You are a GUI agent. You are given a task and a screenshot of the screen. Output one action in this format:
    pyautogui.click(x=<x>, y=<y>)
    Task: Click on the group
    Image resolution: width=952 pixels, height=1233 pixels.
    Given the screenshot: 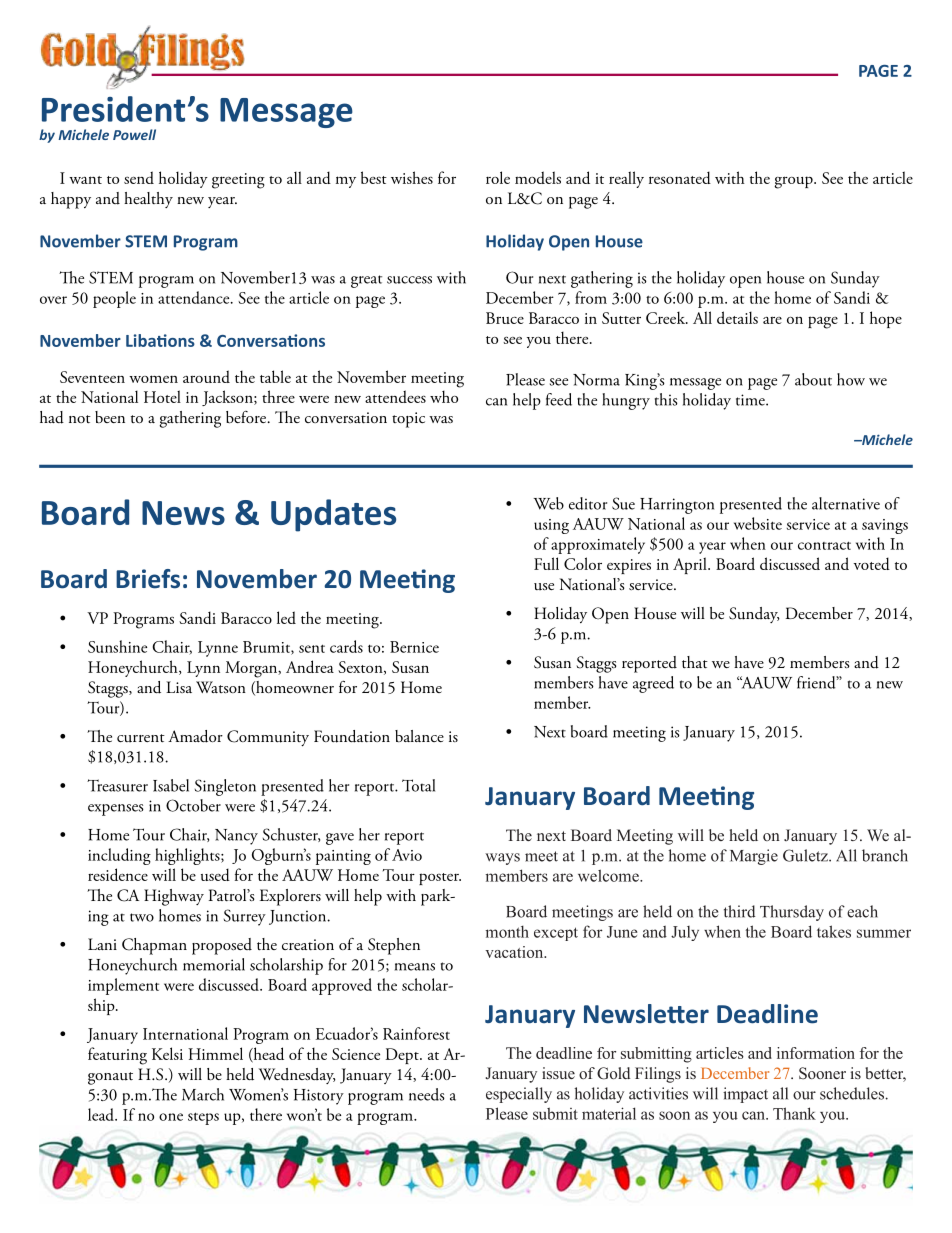 What is the action you would take?
    pyautogui.click(x=794, y=182)
